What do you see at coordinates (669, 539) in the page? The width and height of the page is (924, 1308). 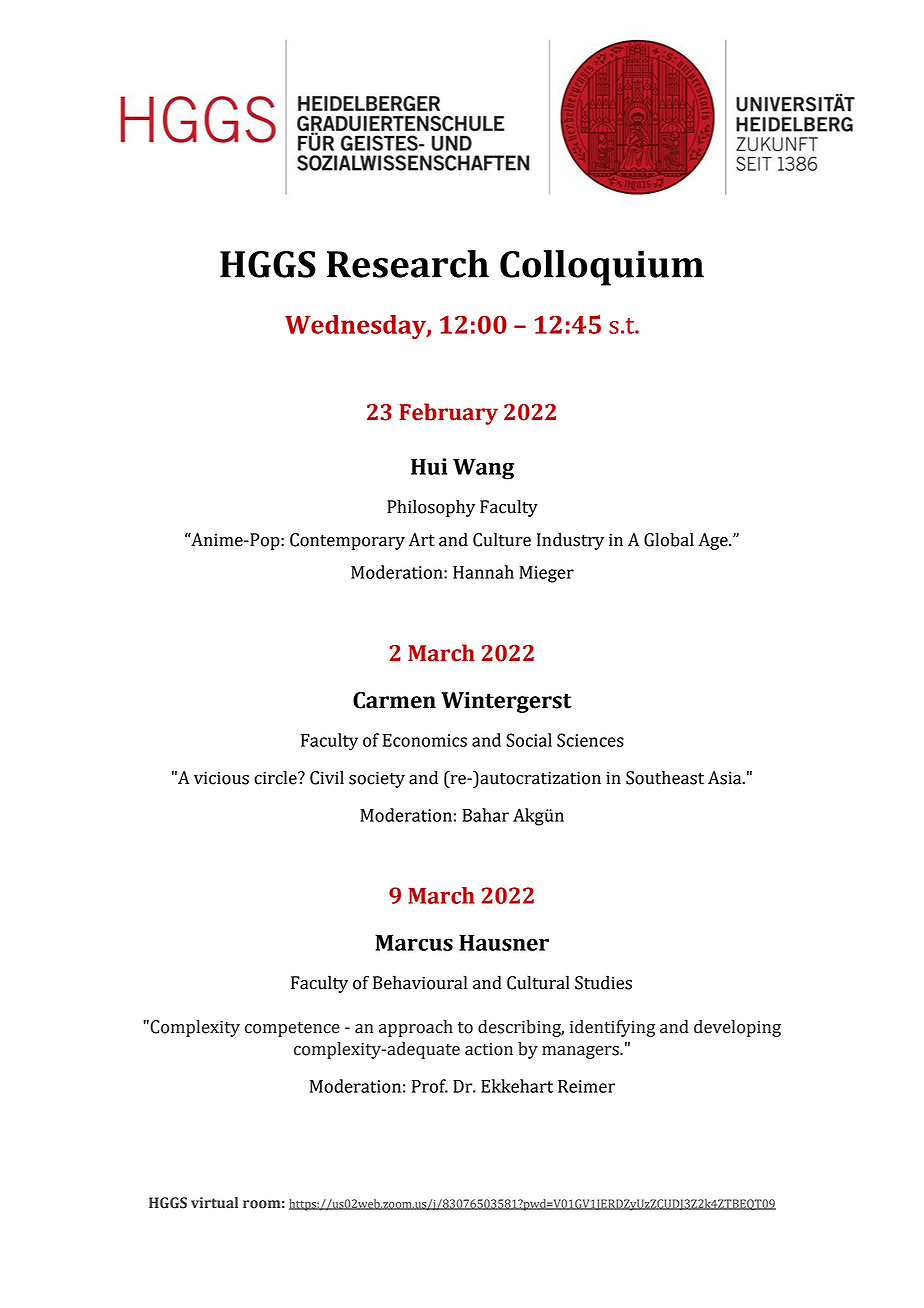 I see `Global` at bounding box center [669, 539].
